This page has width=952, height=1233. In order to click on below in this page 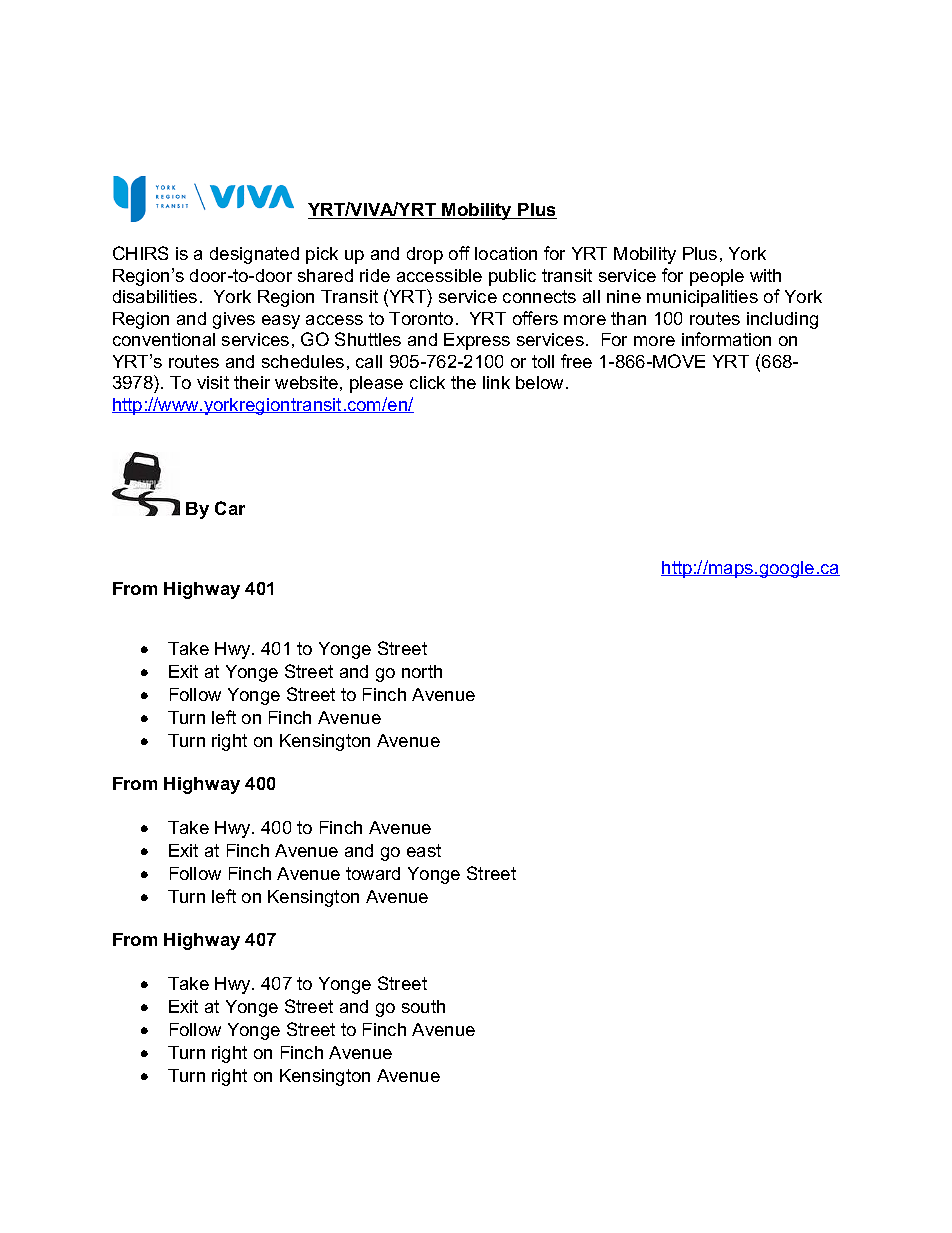, I will do `click(541, 382)`.
